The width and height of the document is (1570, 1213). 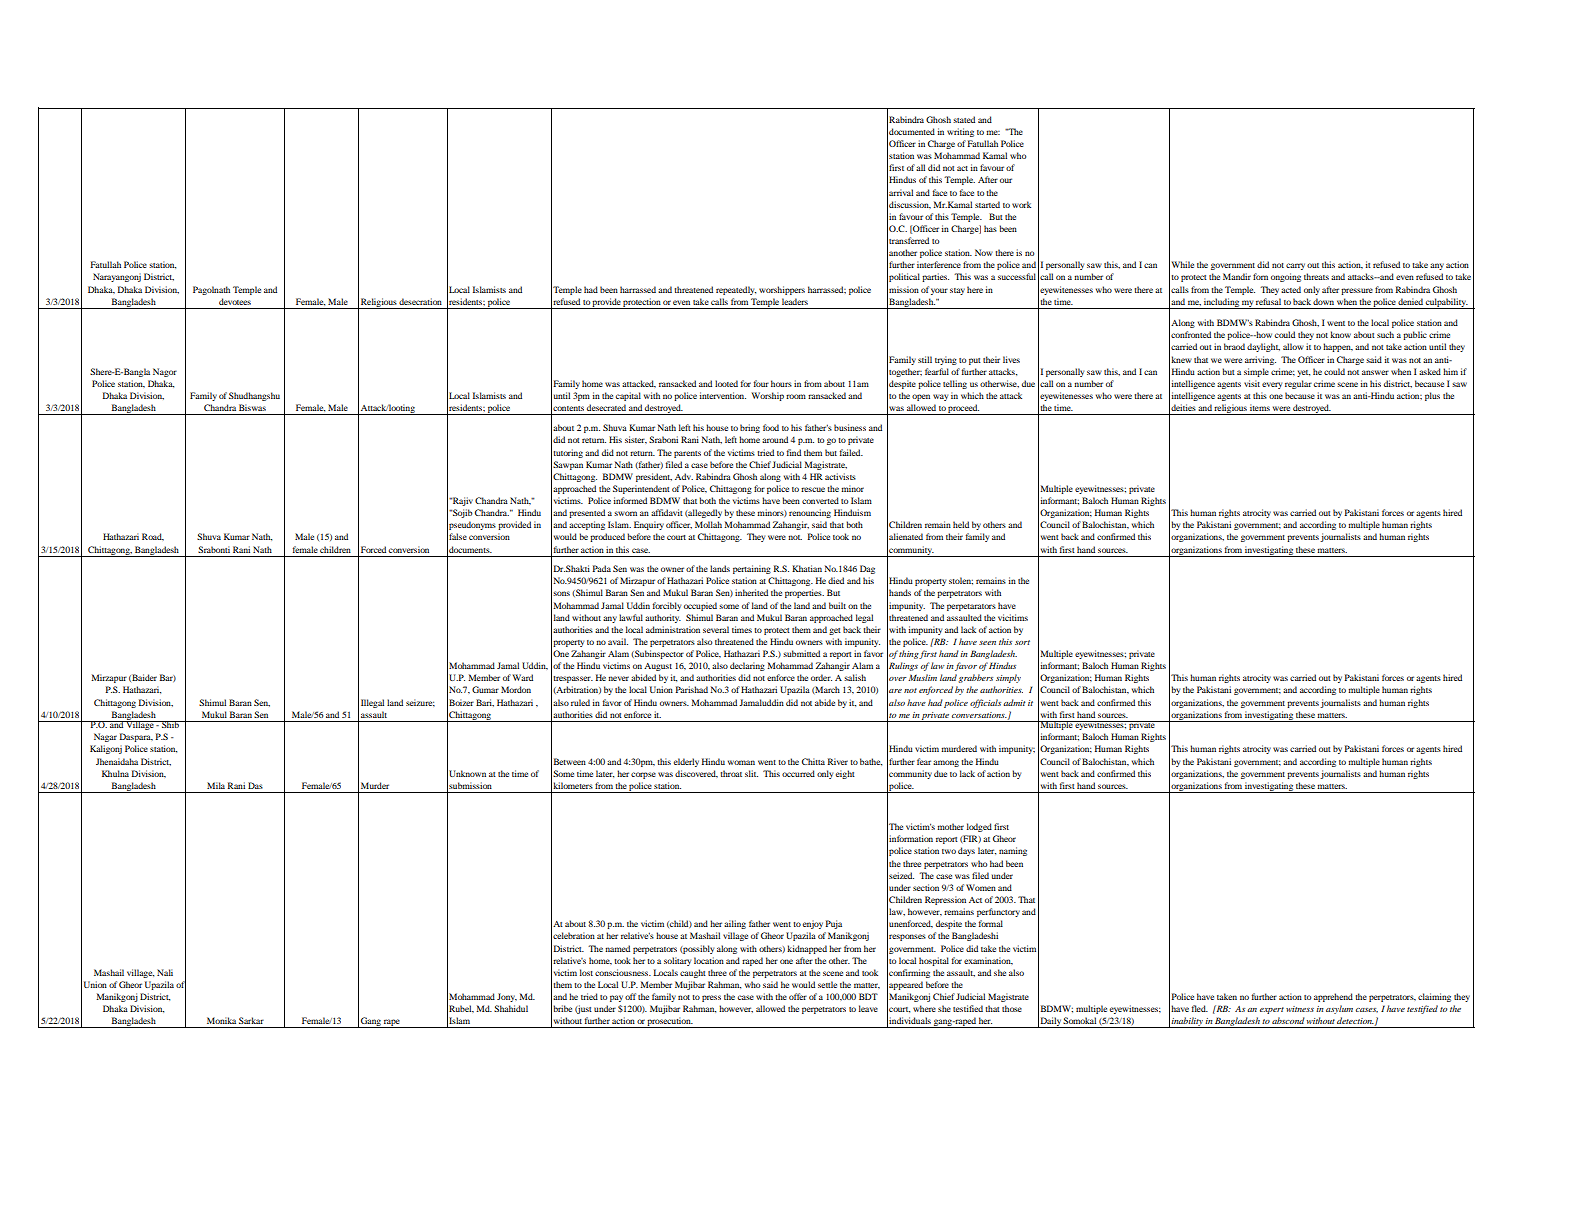 I want to click on presented, so click(x=587, y=513).
